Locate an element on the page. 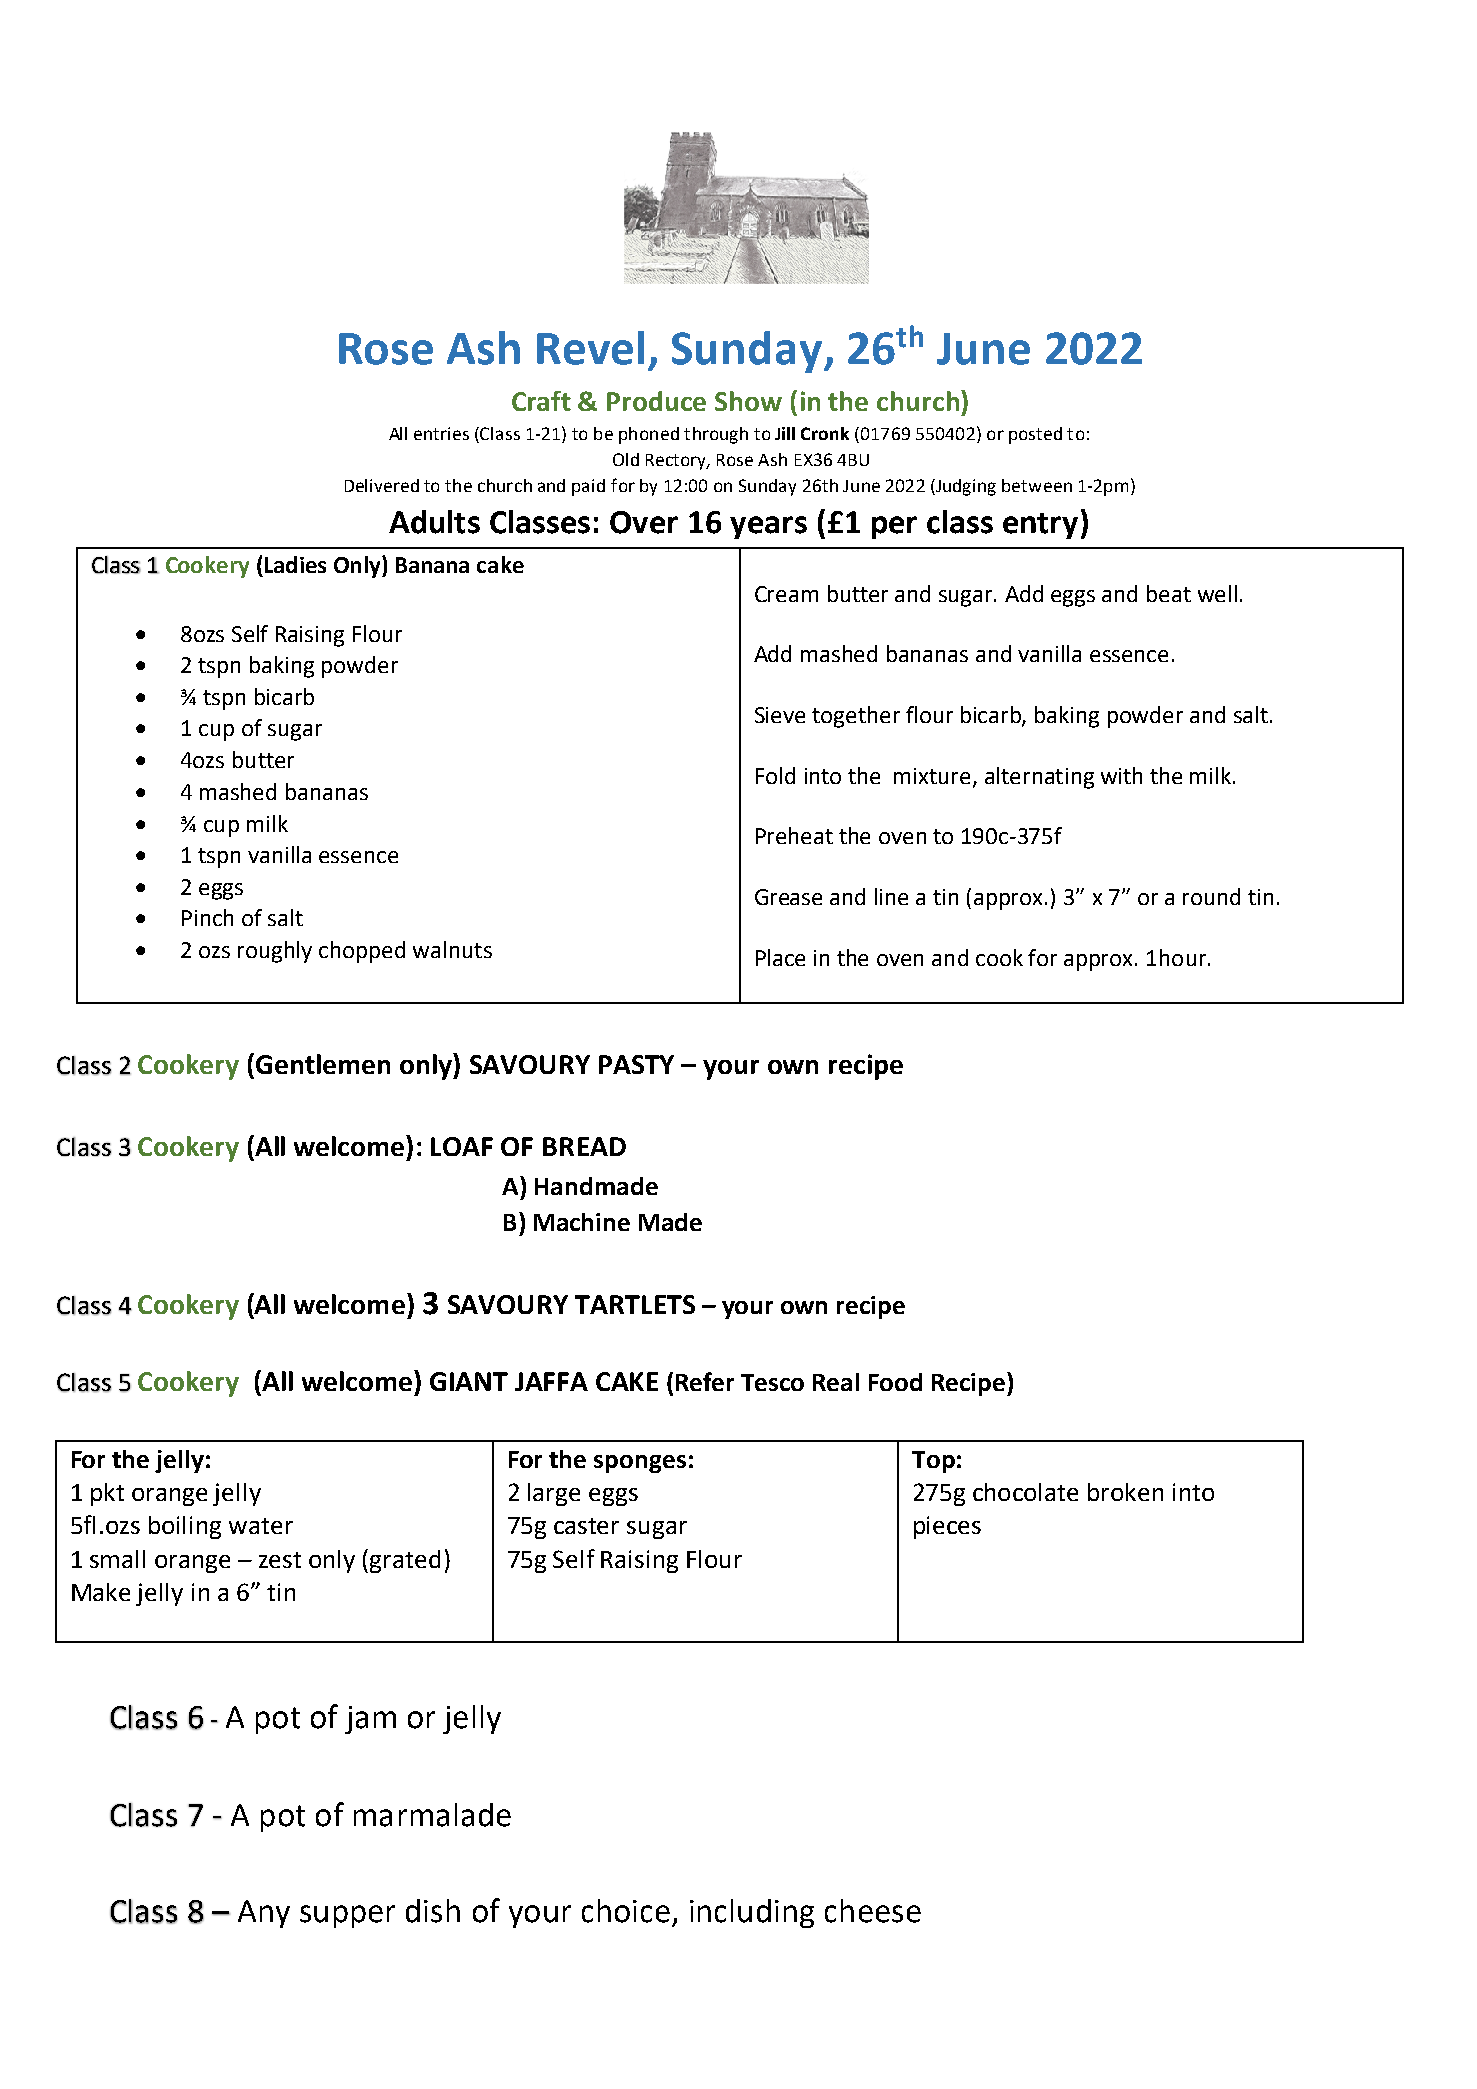 Image resolution: width=1477 pixels, height=2089 pixels. BREAD is located at coordinates (584, 1146).
